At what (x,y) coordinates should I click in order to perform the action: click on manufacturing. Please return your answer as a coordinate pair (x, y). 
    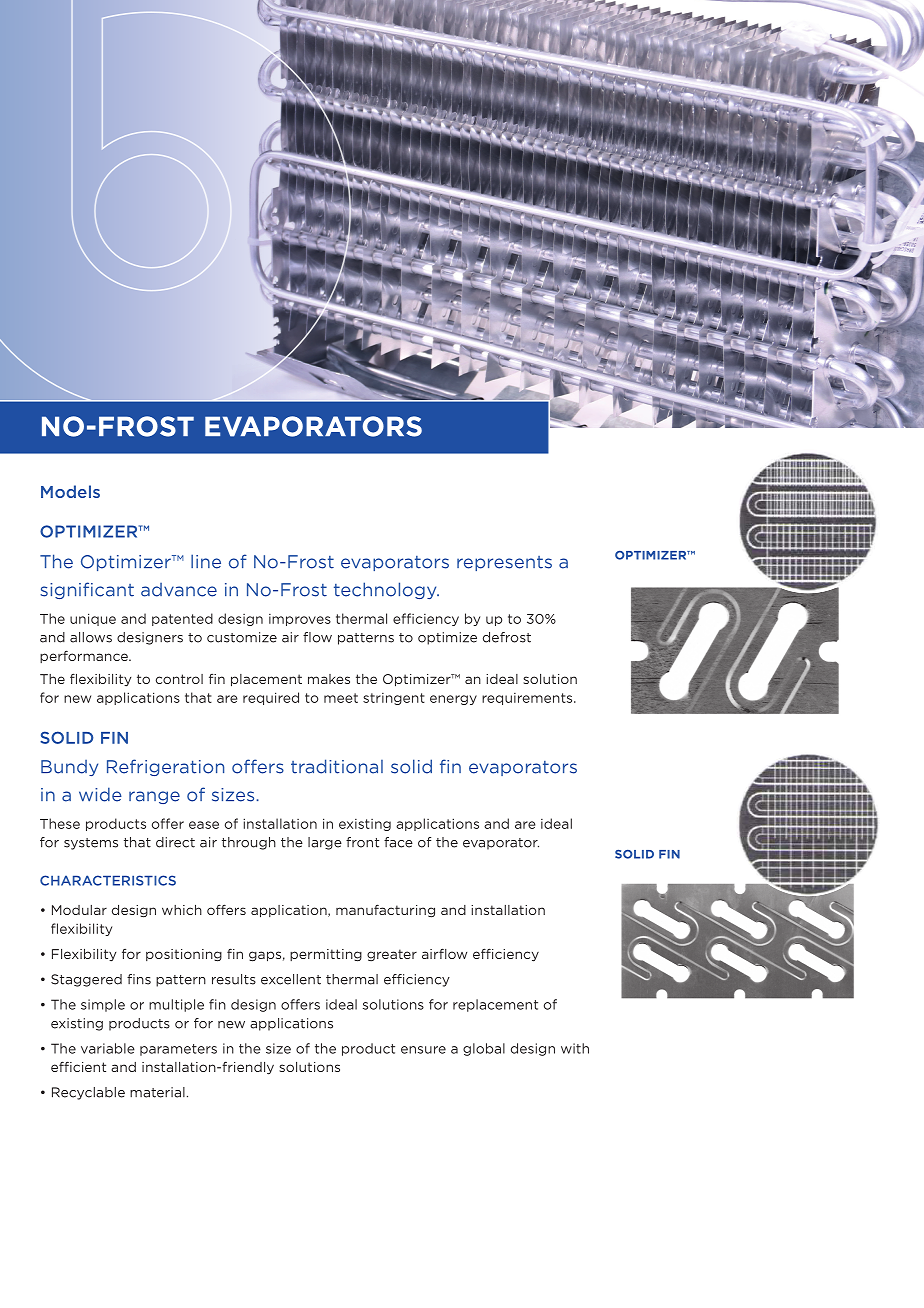
    Looking at the image, I should click on (385, 911).
